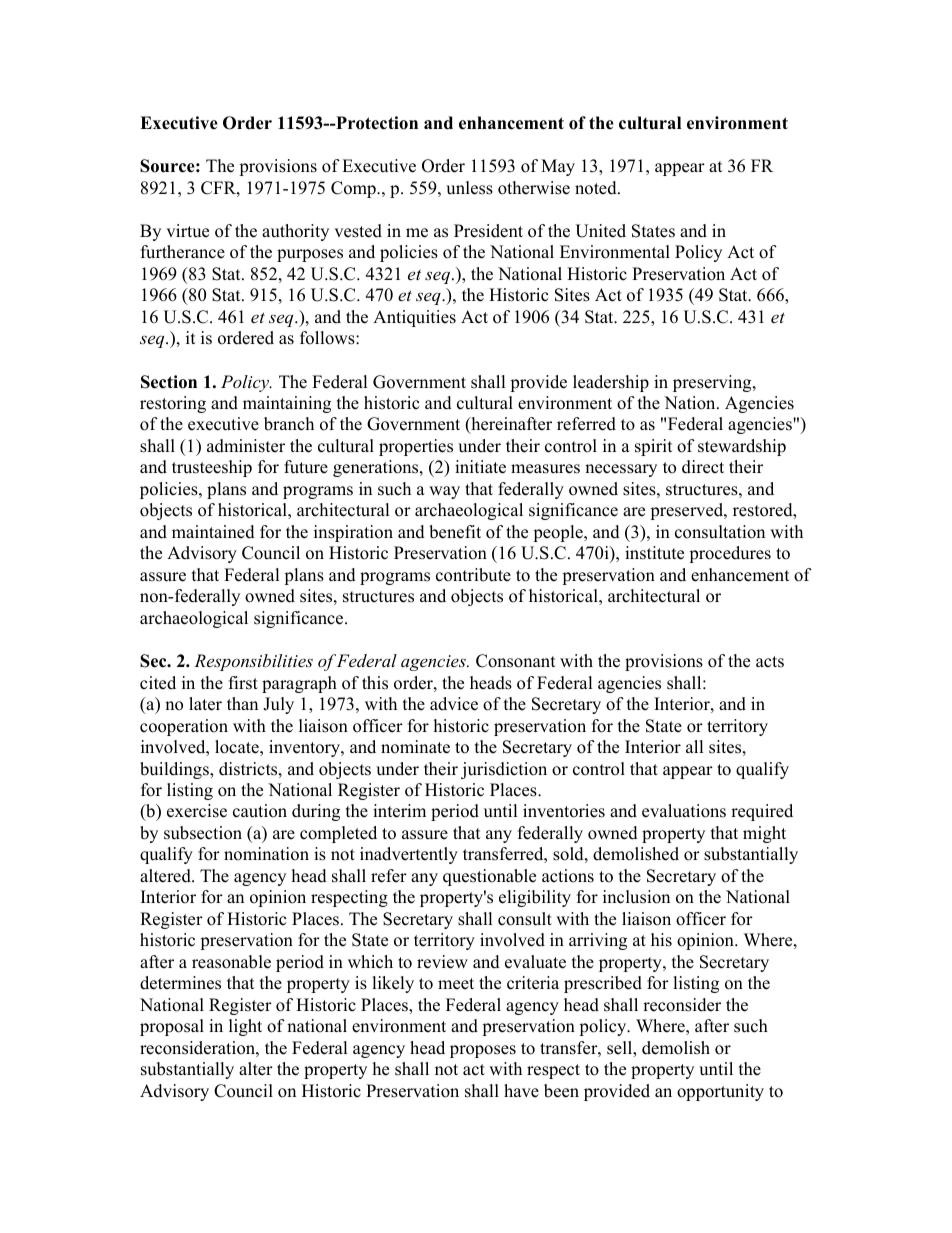 The image size is (952, 1233). Describe the element at coordinates (414, 318) in the image. I see `Antiquities` at that location.
